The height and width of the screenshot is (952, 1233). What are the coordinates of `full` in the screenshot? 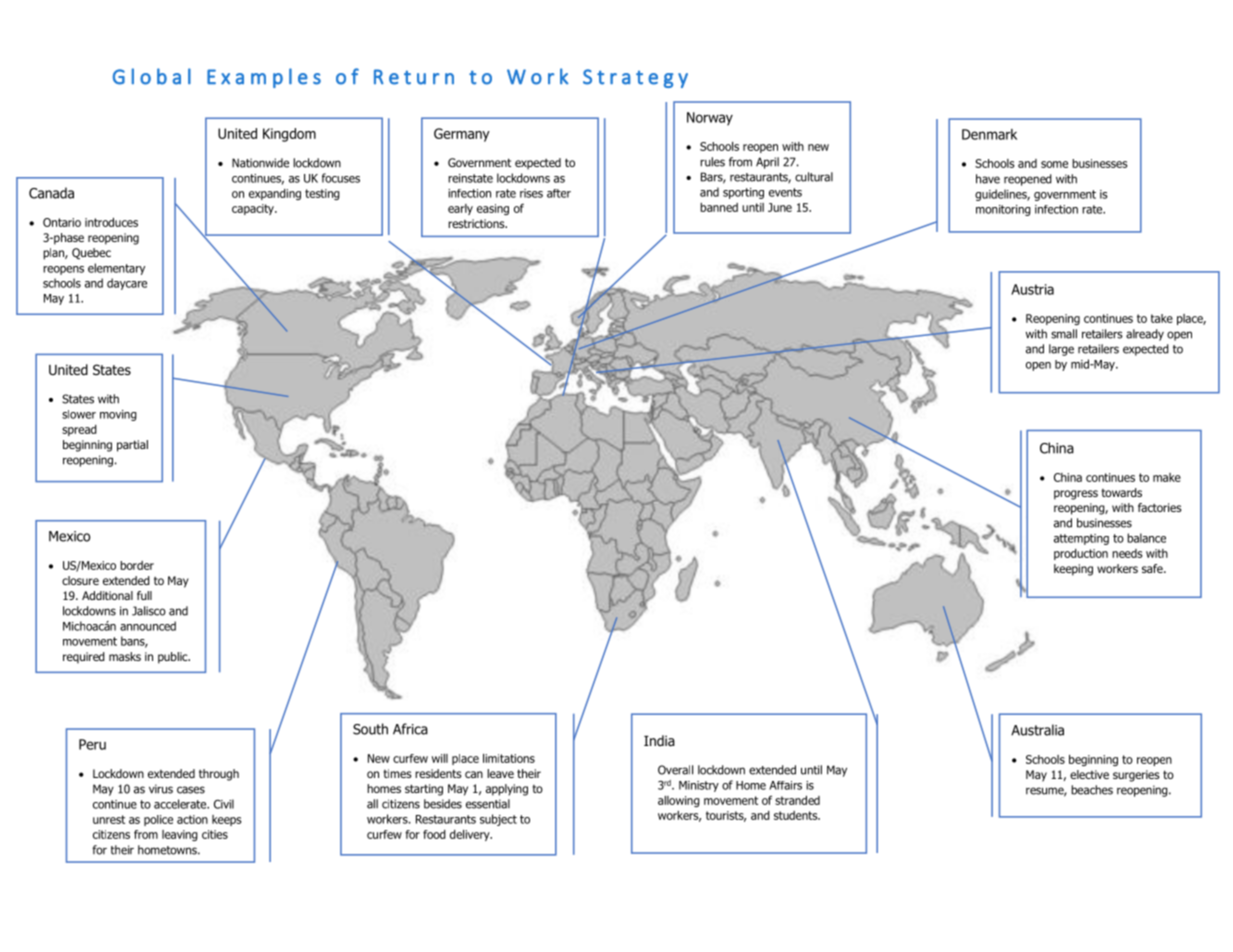 It's located at (144, 595).
